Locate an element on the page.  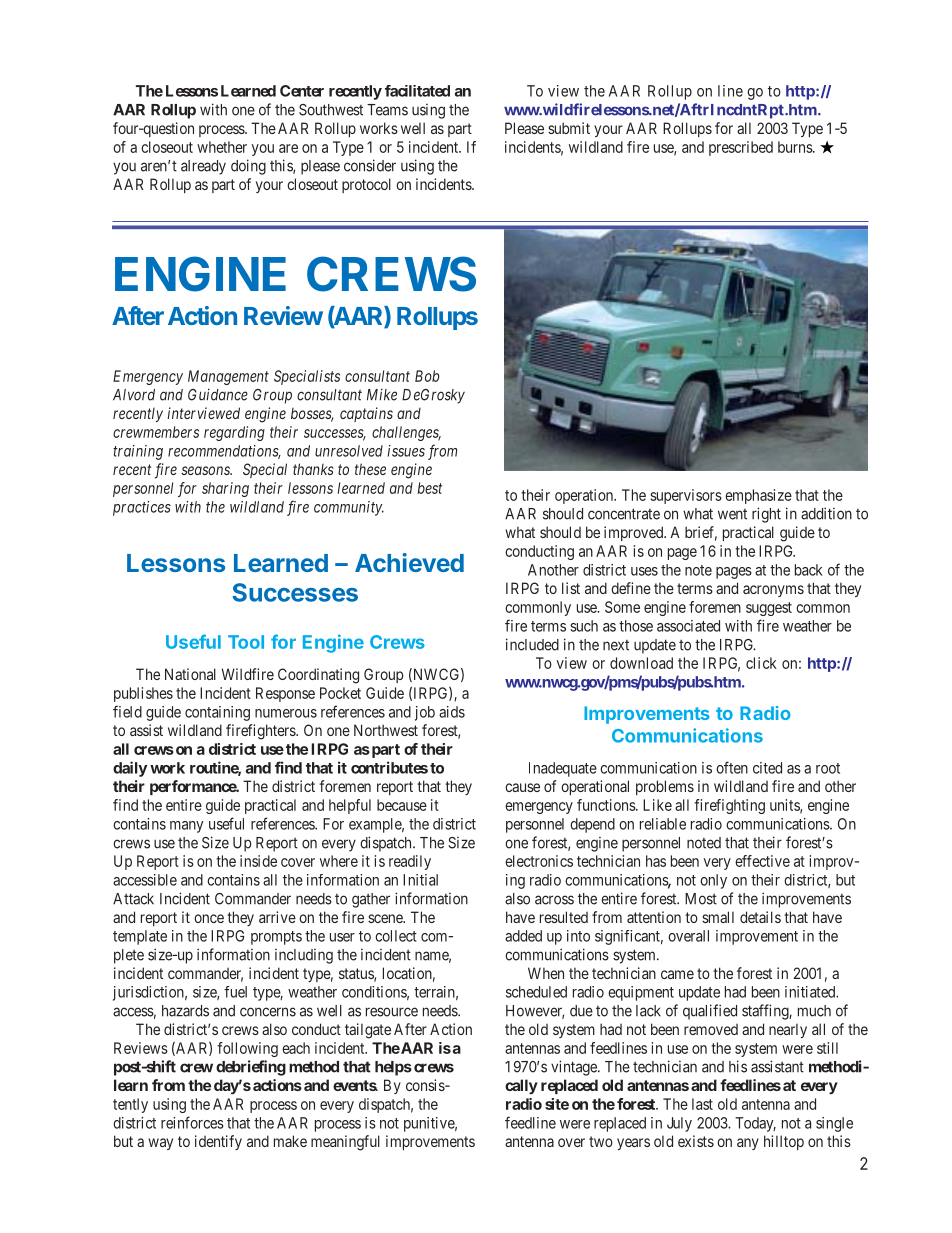
facilitated is located at coordinates (417, 91).
